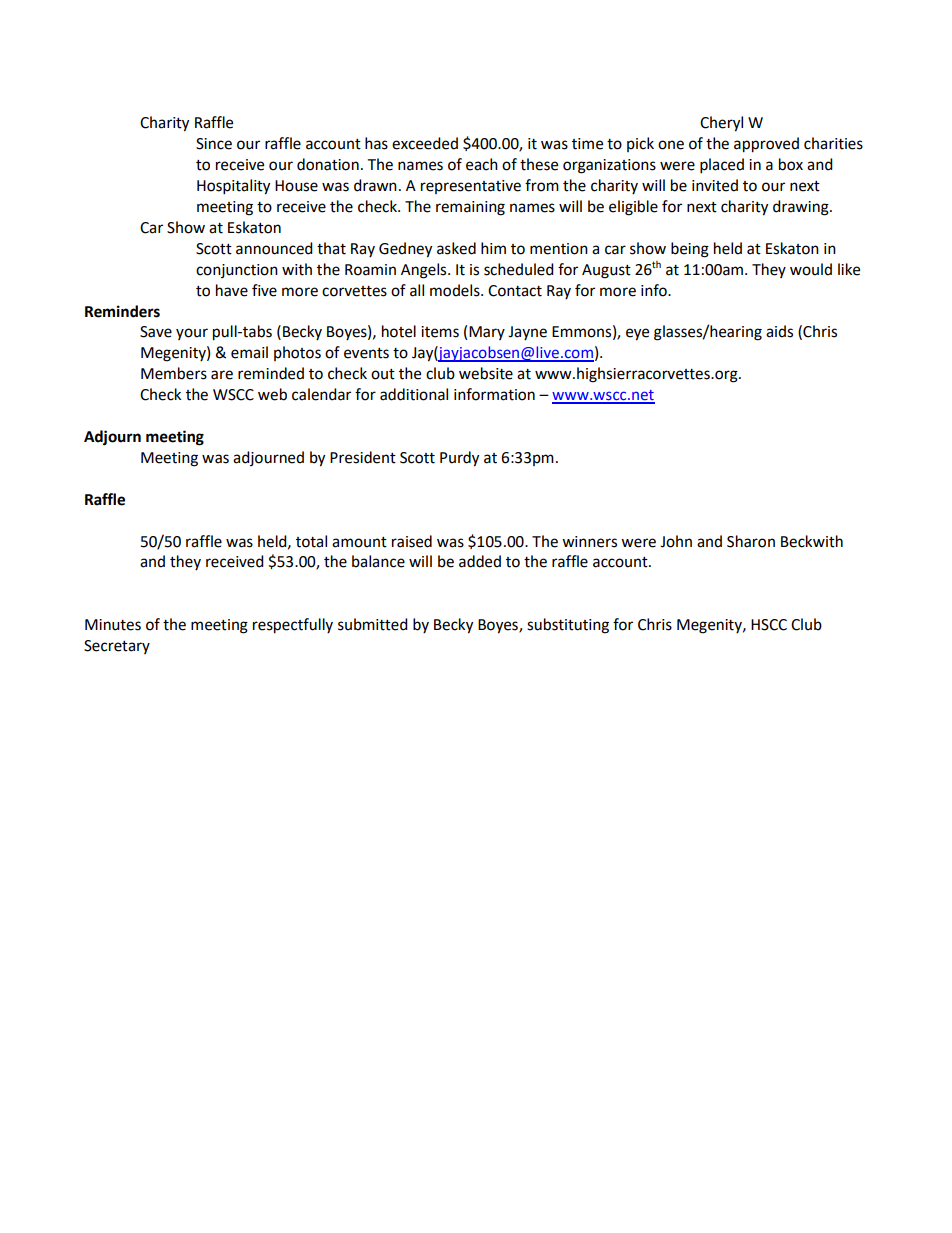 This screenshot has height=1233, width=952. What do you see at coordinates (214, 144) in the screenshot?
I see `Since` at bounding box center [214, 144].
